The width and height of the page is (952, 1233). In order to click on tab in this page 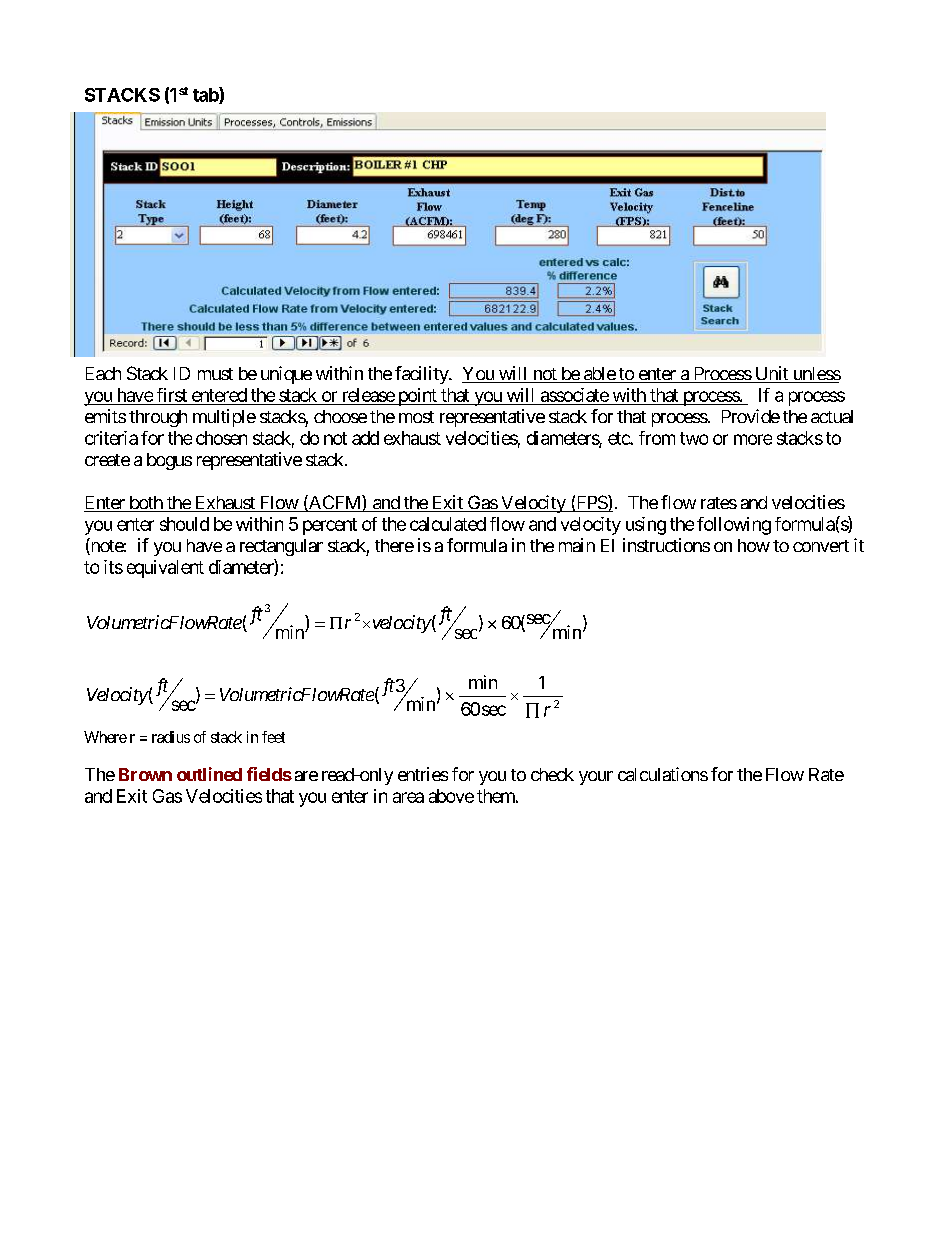, I will do `click(206, 95)`.
